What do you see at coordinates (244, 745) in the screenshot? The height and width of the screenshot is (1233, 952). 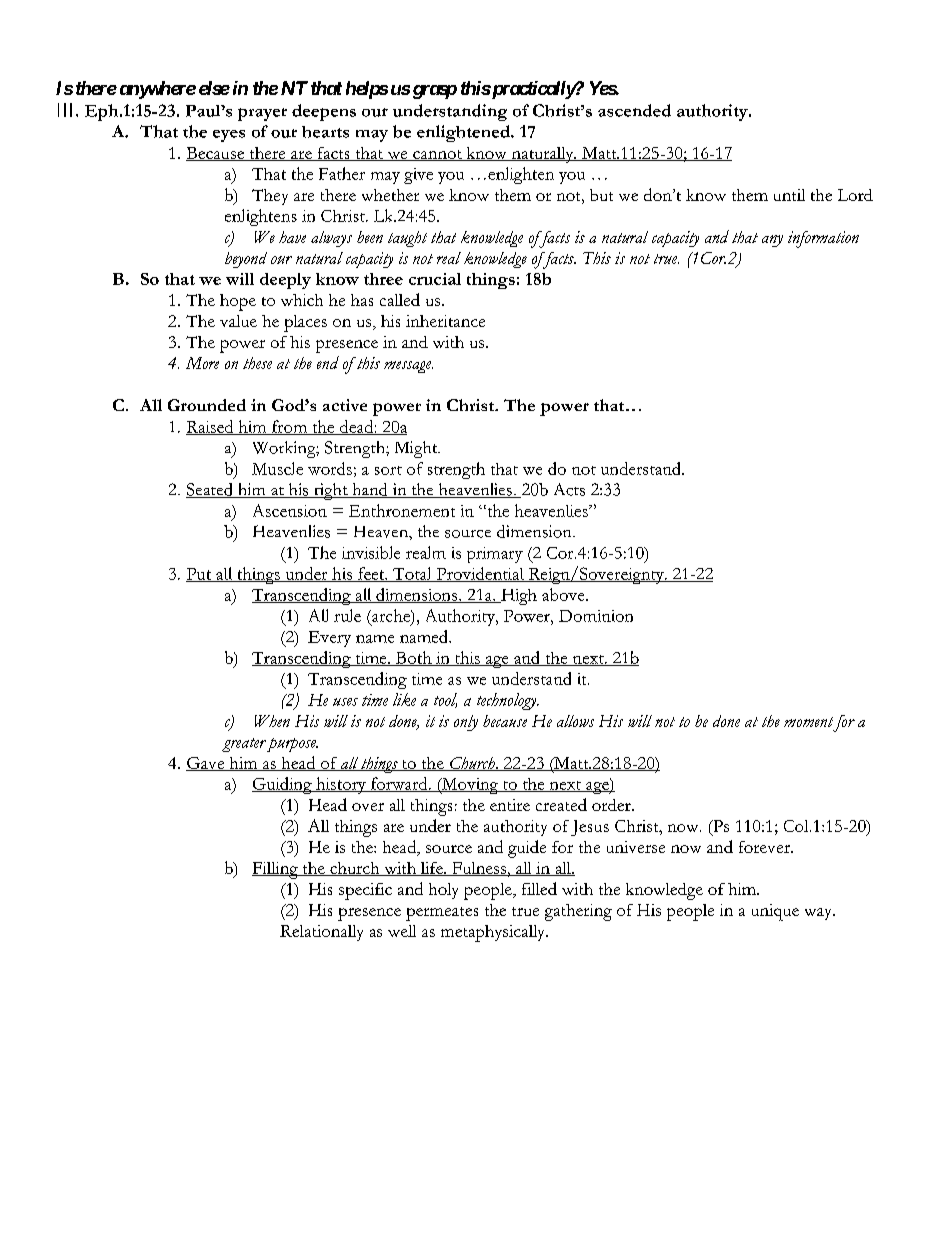 I see `greater` at bounding box center [244, 745].
